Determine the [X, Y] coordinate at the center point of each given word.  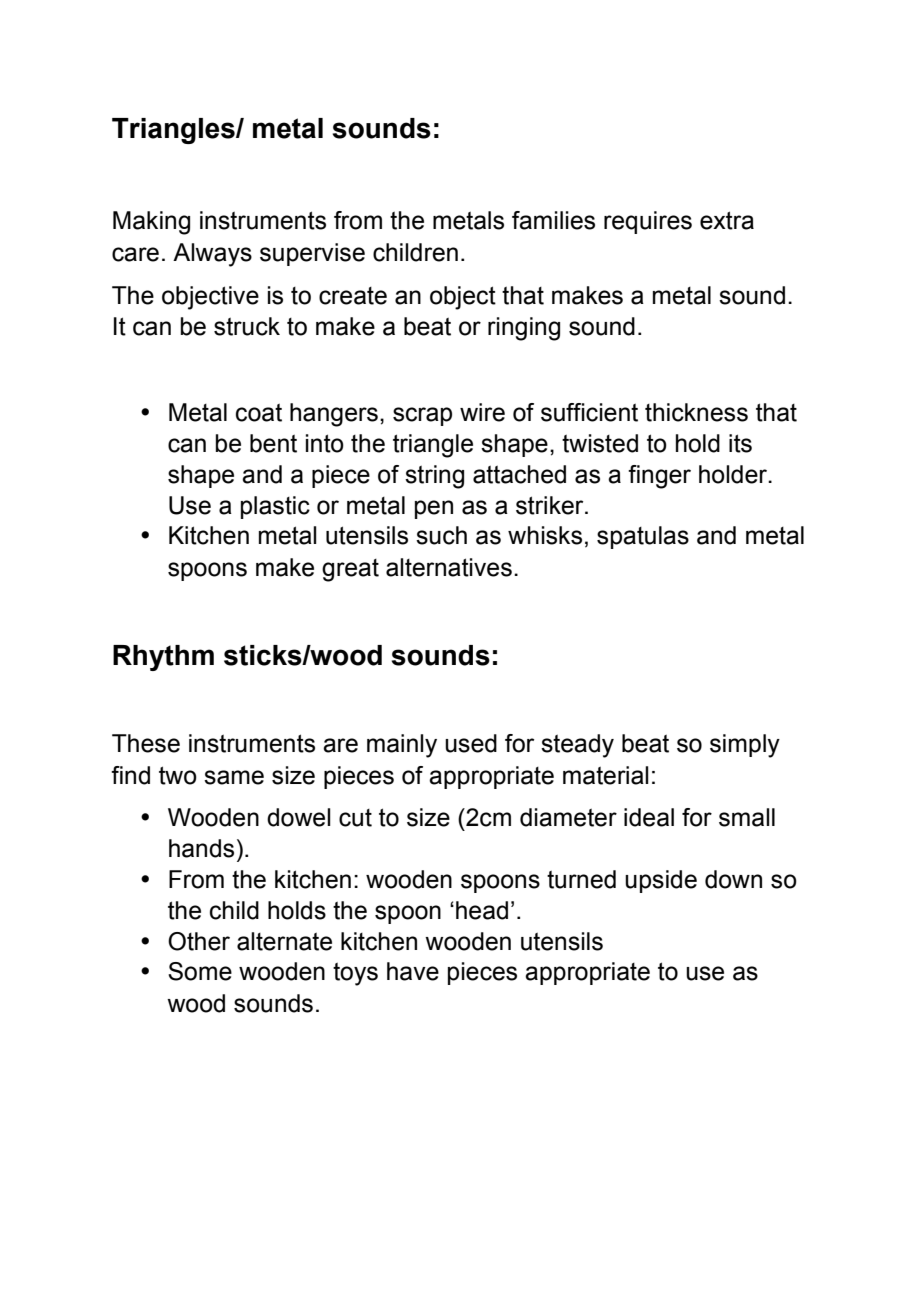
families [553, 220]
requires [648, 222]
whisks [545, 535]
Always [212, 255]
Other [199, 941]
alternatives [449, 567]
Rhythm [163, 658]
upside [661, 881]
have [413, 971]
